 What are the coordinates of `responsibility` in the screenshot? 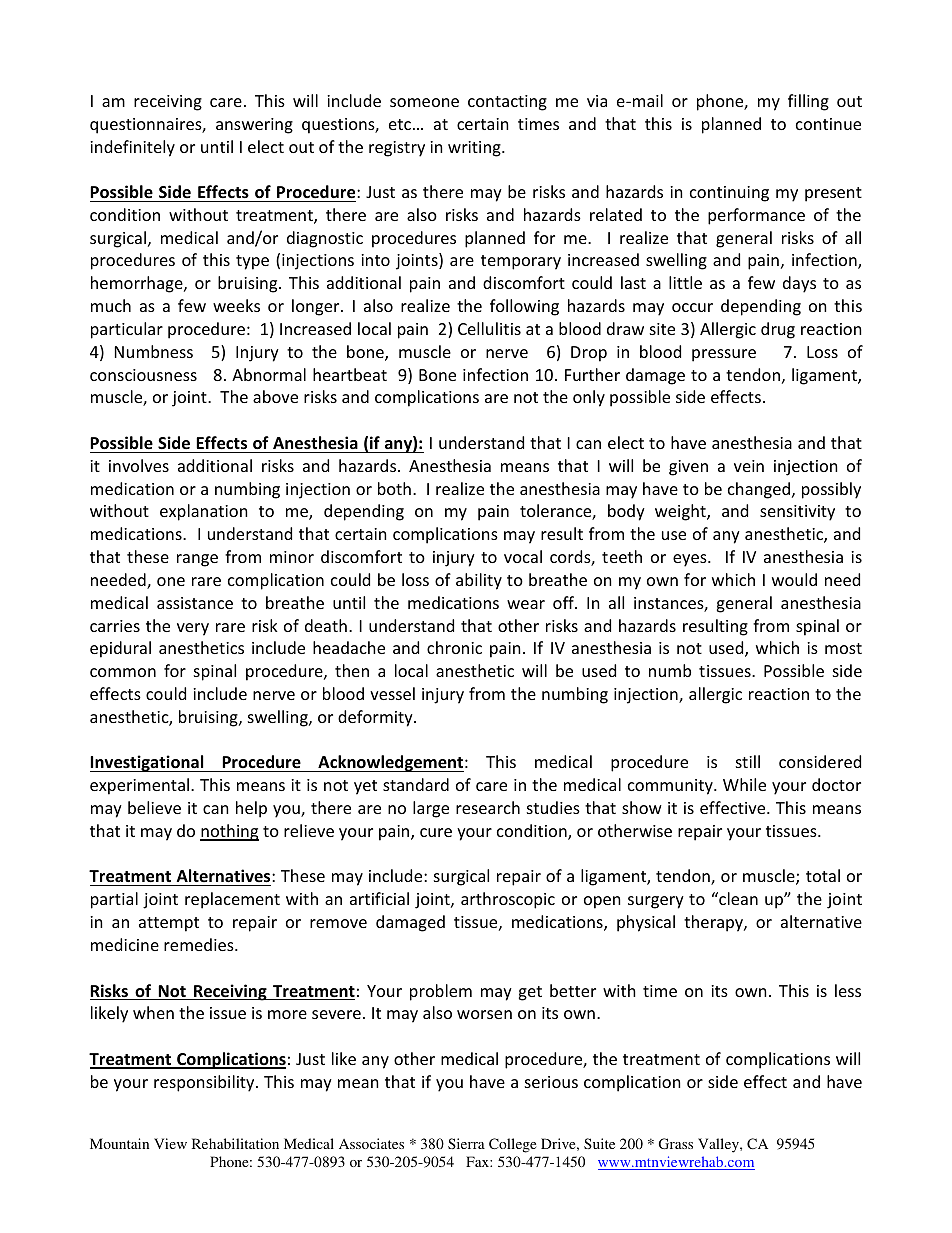 It's located at (205, 1083).
